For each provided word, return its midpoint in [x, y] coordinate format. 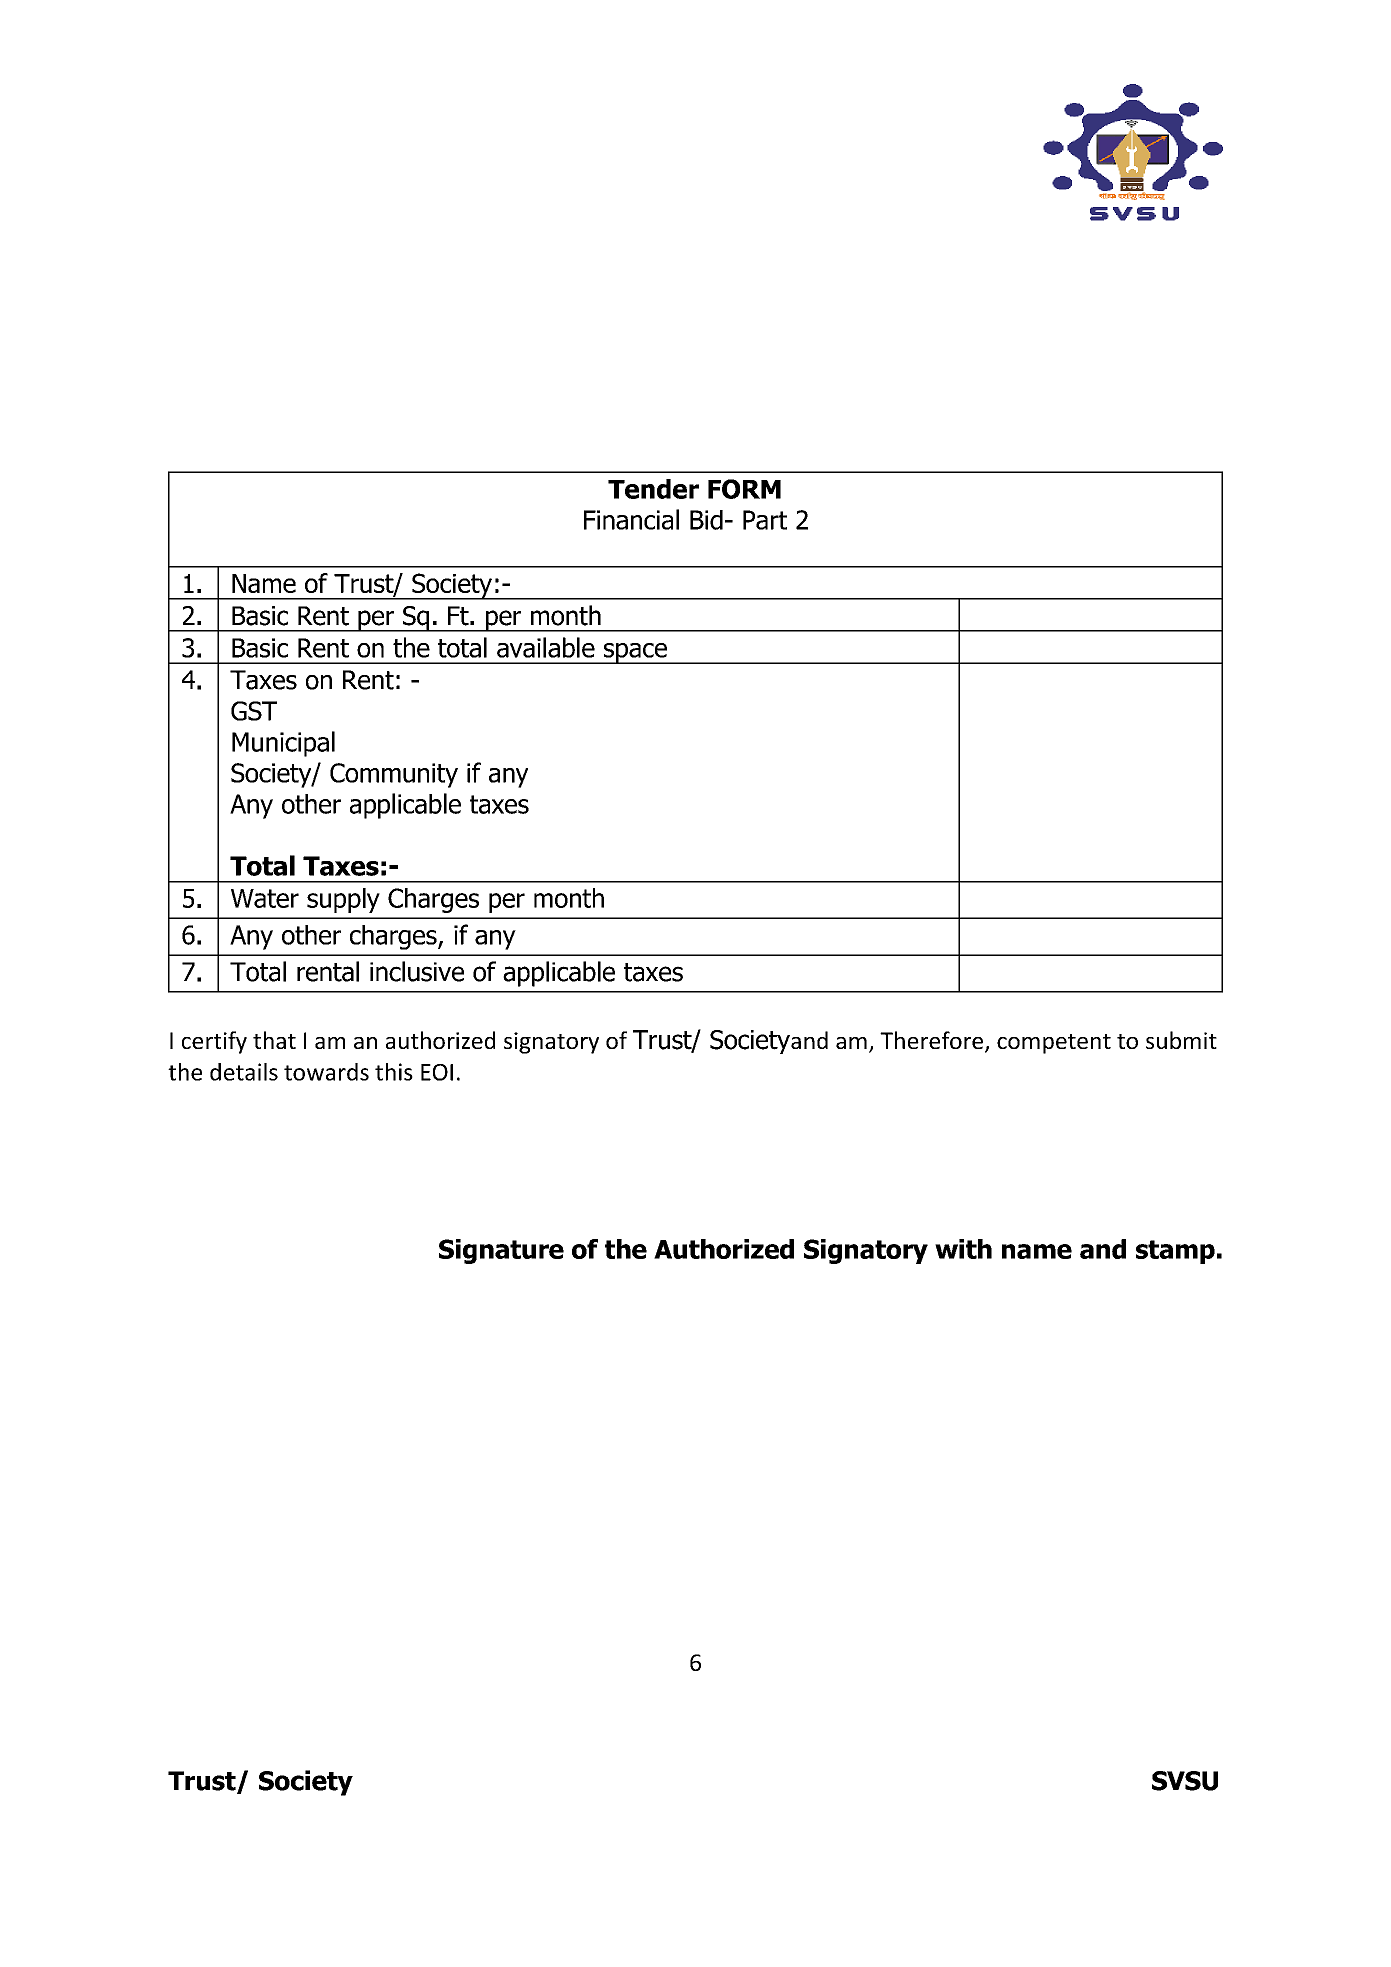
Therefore [931, 1040]
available [546, 647]
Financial [631, 519]
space [635, 653]
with [963, 1249]
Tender [653, 489]
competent [1054, 1044]
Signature [501, 1251]
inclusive [417, 971]
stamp [1175, 1252]
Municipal [283, 744]
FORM [744, 489]
